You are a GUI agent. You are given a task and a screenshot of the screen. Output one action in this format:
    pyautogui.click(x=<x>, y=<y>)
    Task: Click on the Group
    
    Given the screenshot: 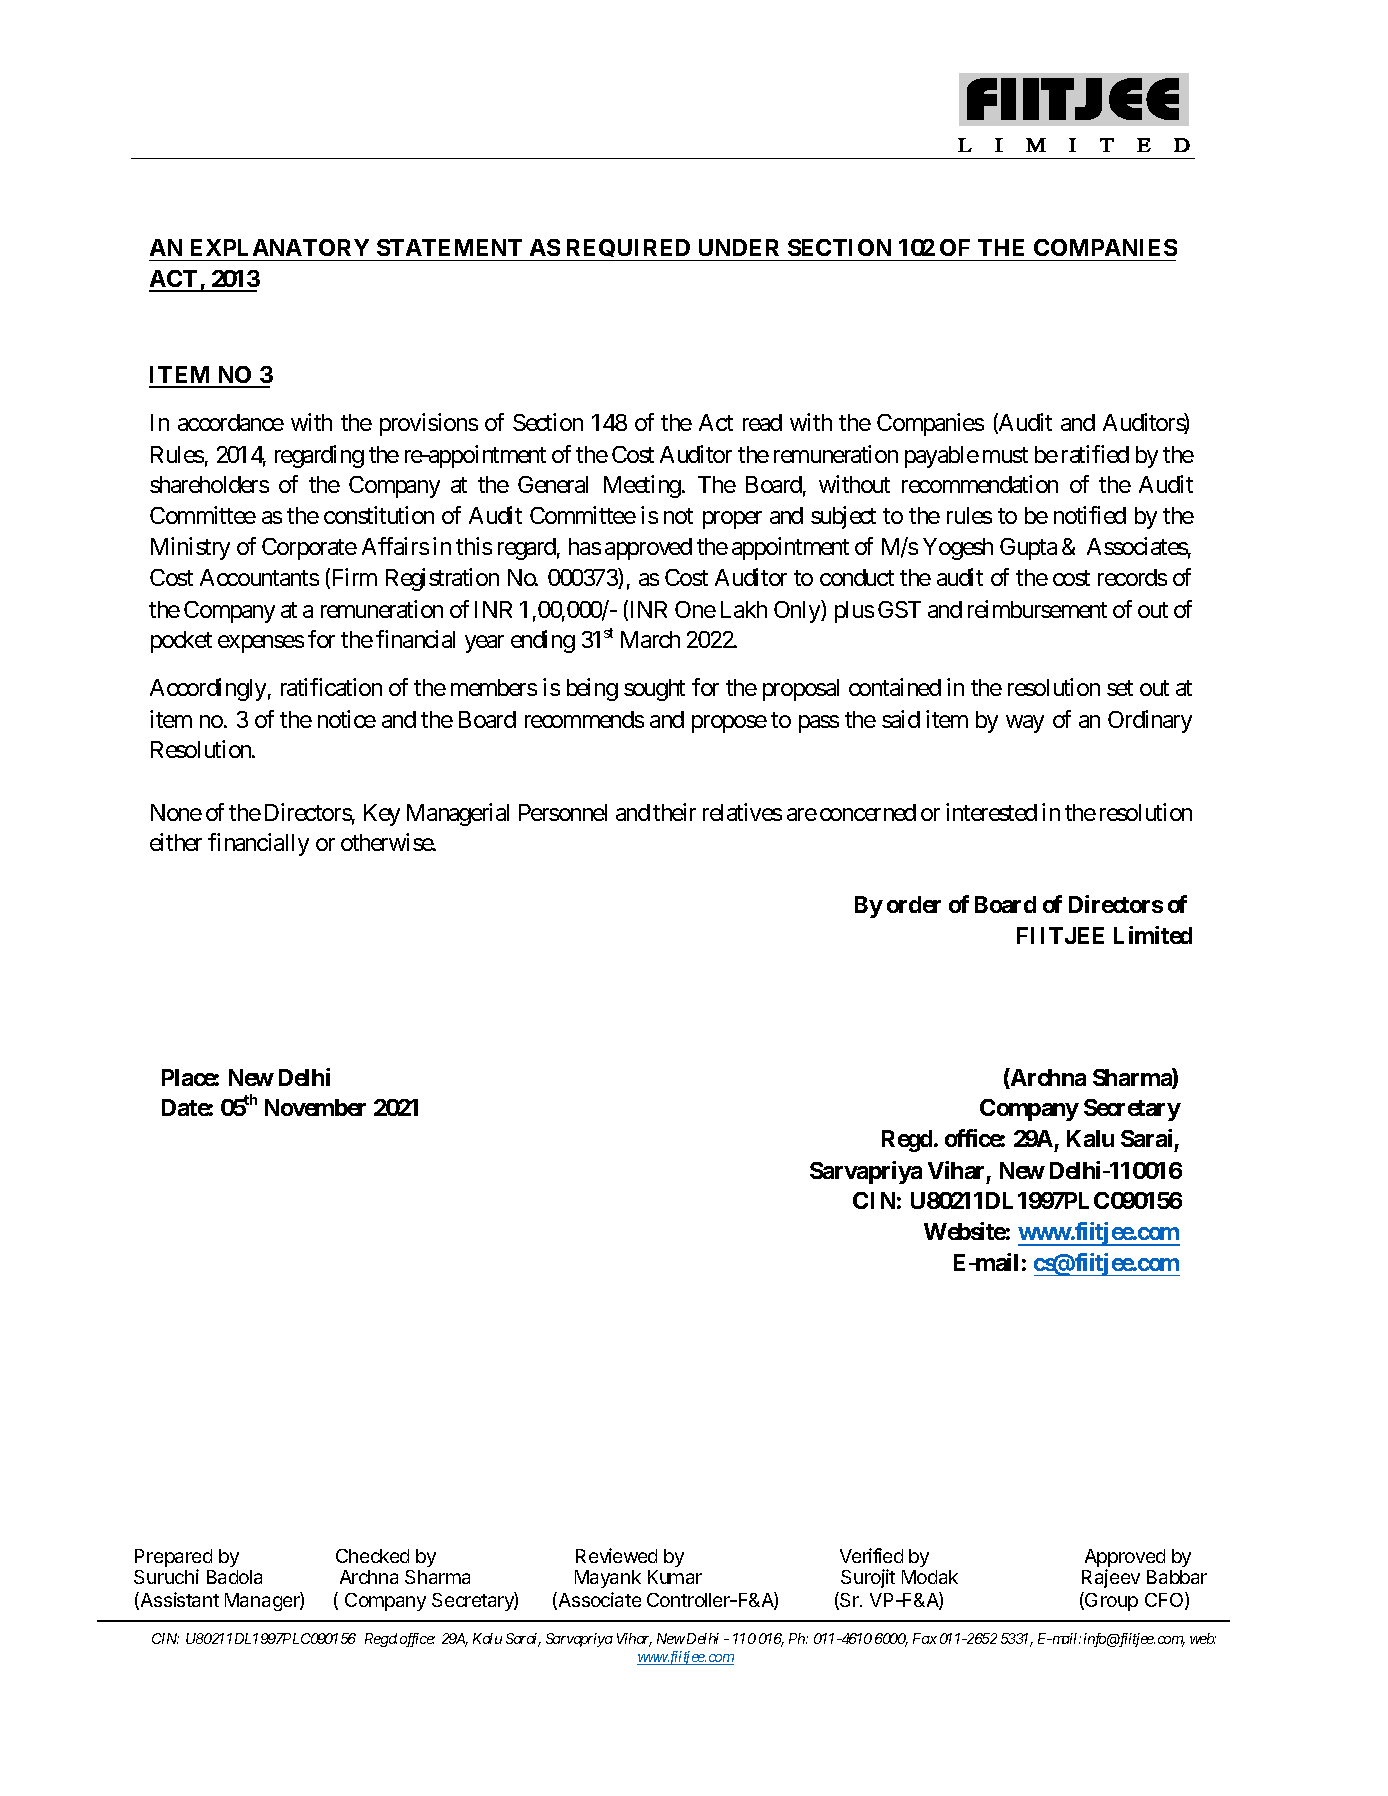 What is the action you would take?
    pyautogui.click(x=1110, y=1601)
